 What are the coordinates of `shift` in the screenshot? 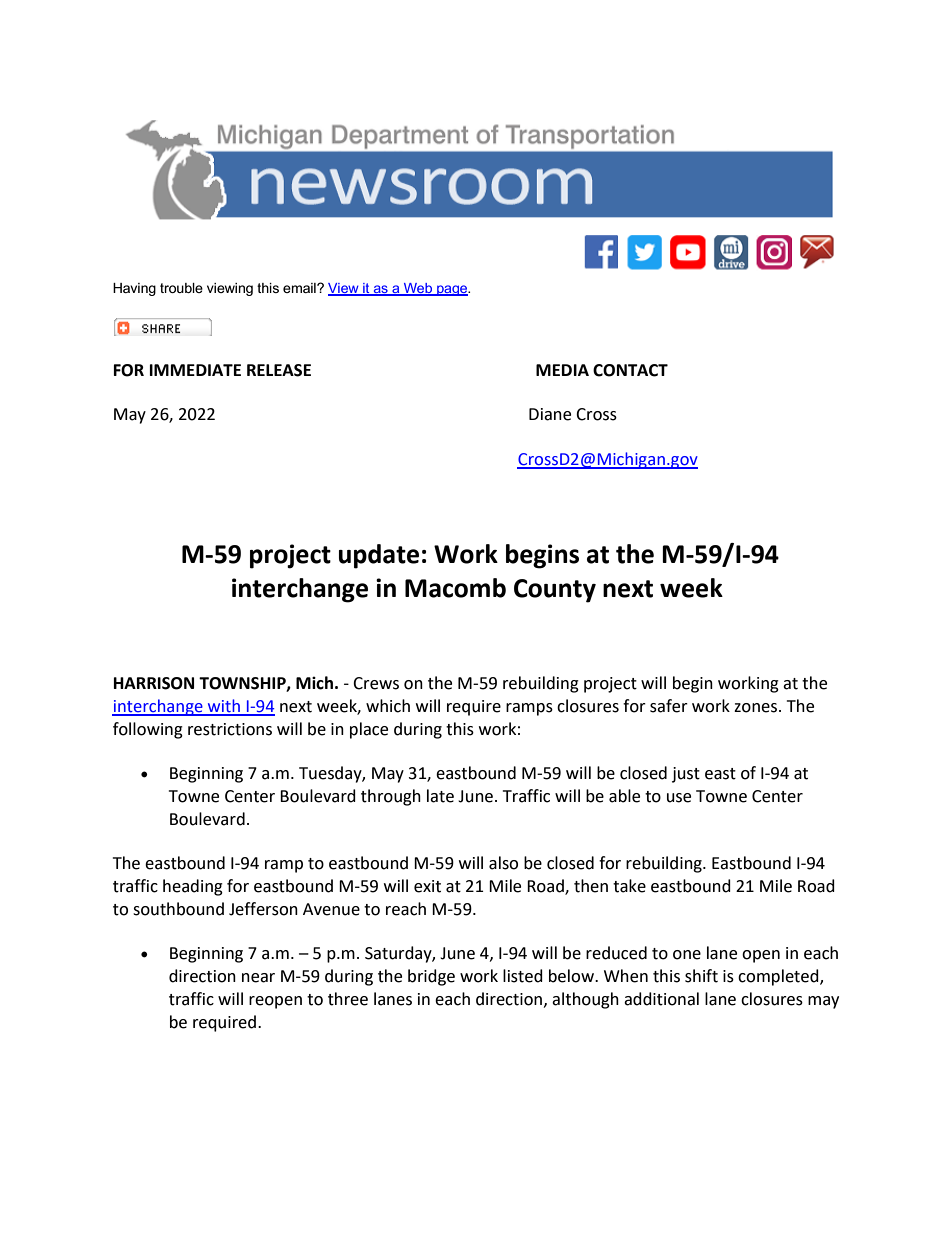 It's located at (701, 976).
